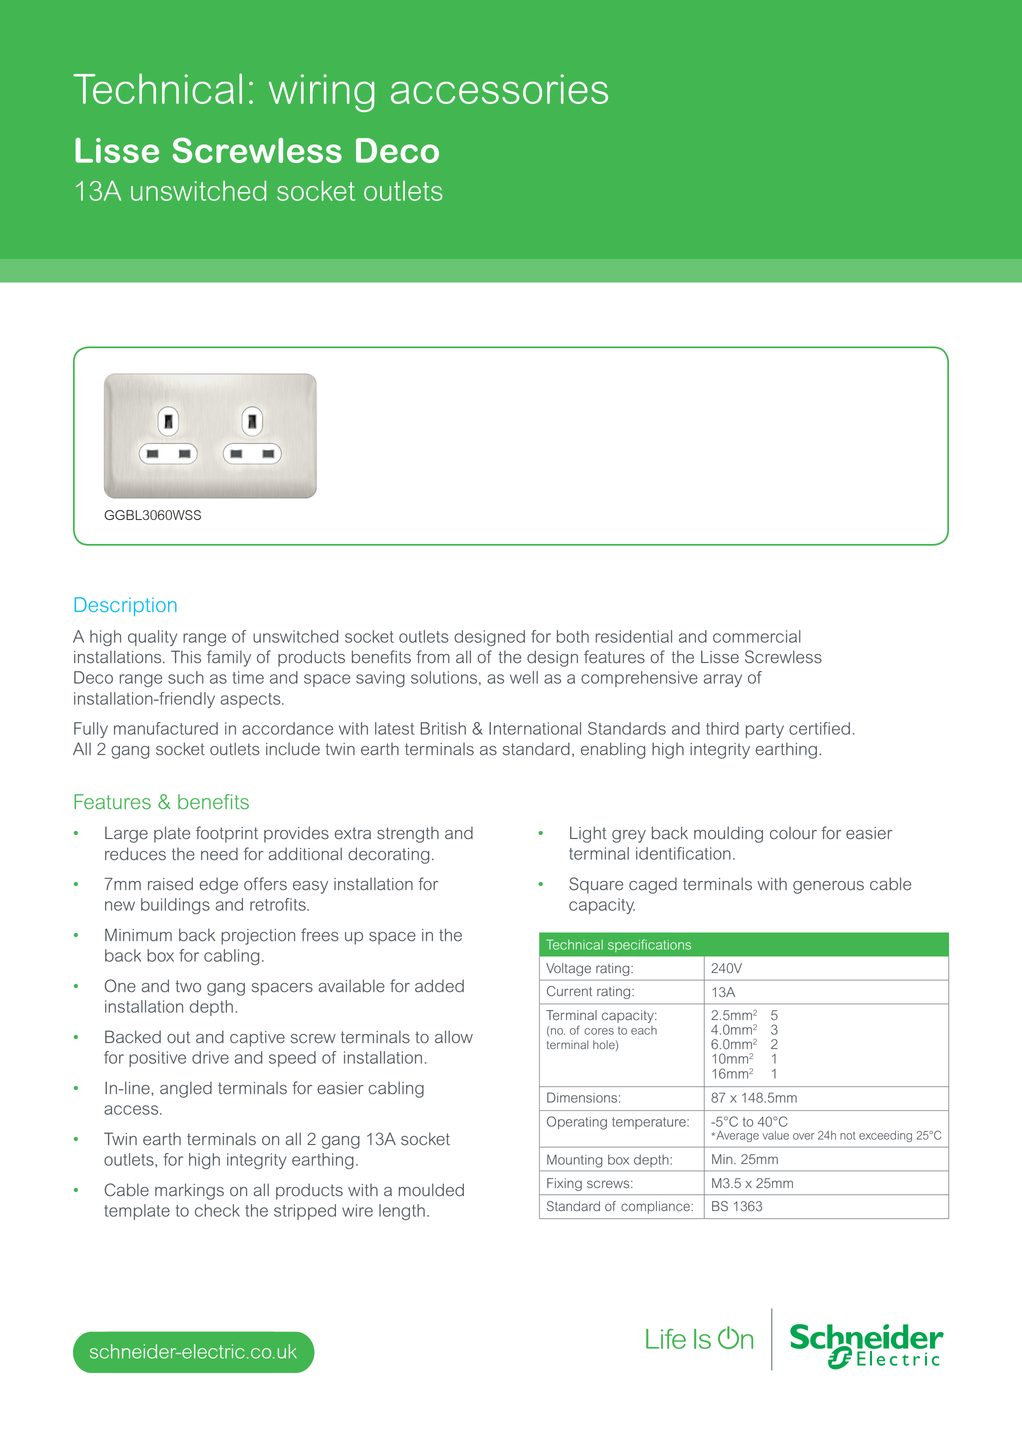  Describe the element at coordinates (189, 1191) in the screenshot. I see `markings` at that location.
